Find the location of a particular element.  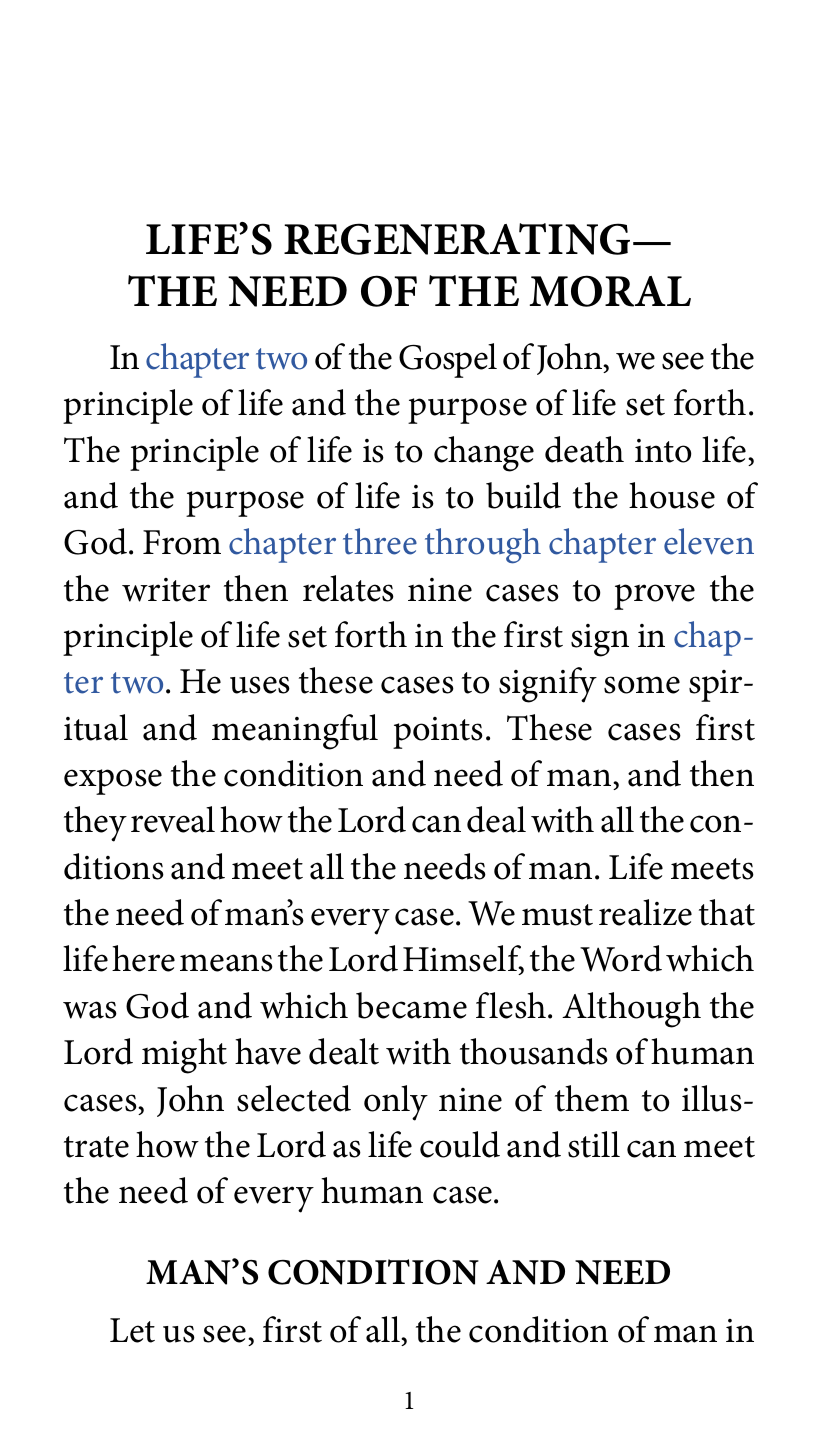

REGENERATING is located at coordinates (457, 239).
